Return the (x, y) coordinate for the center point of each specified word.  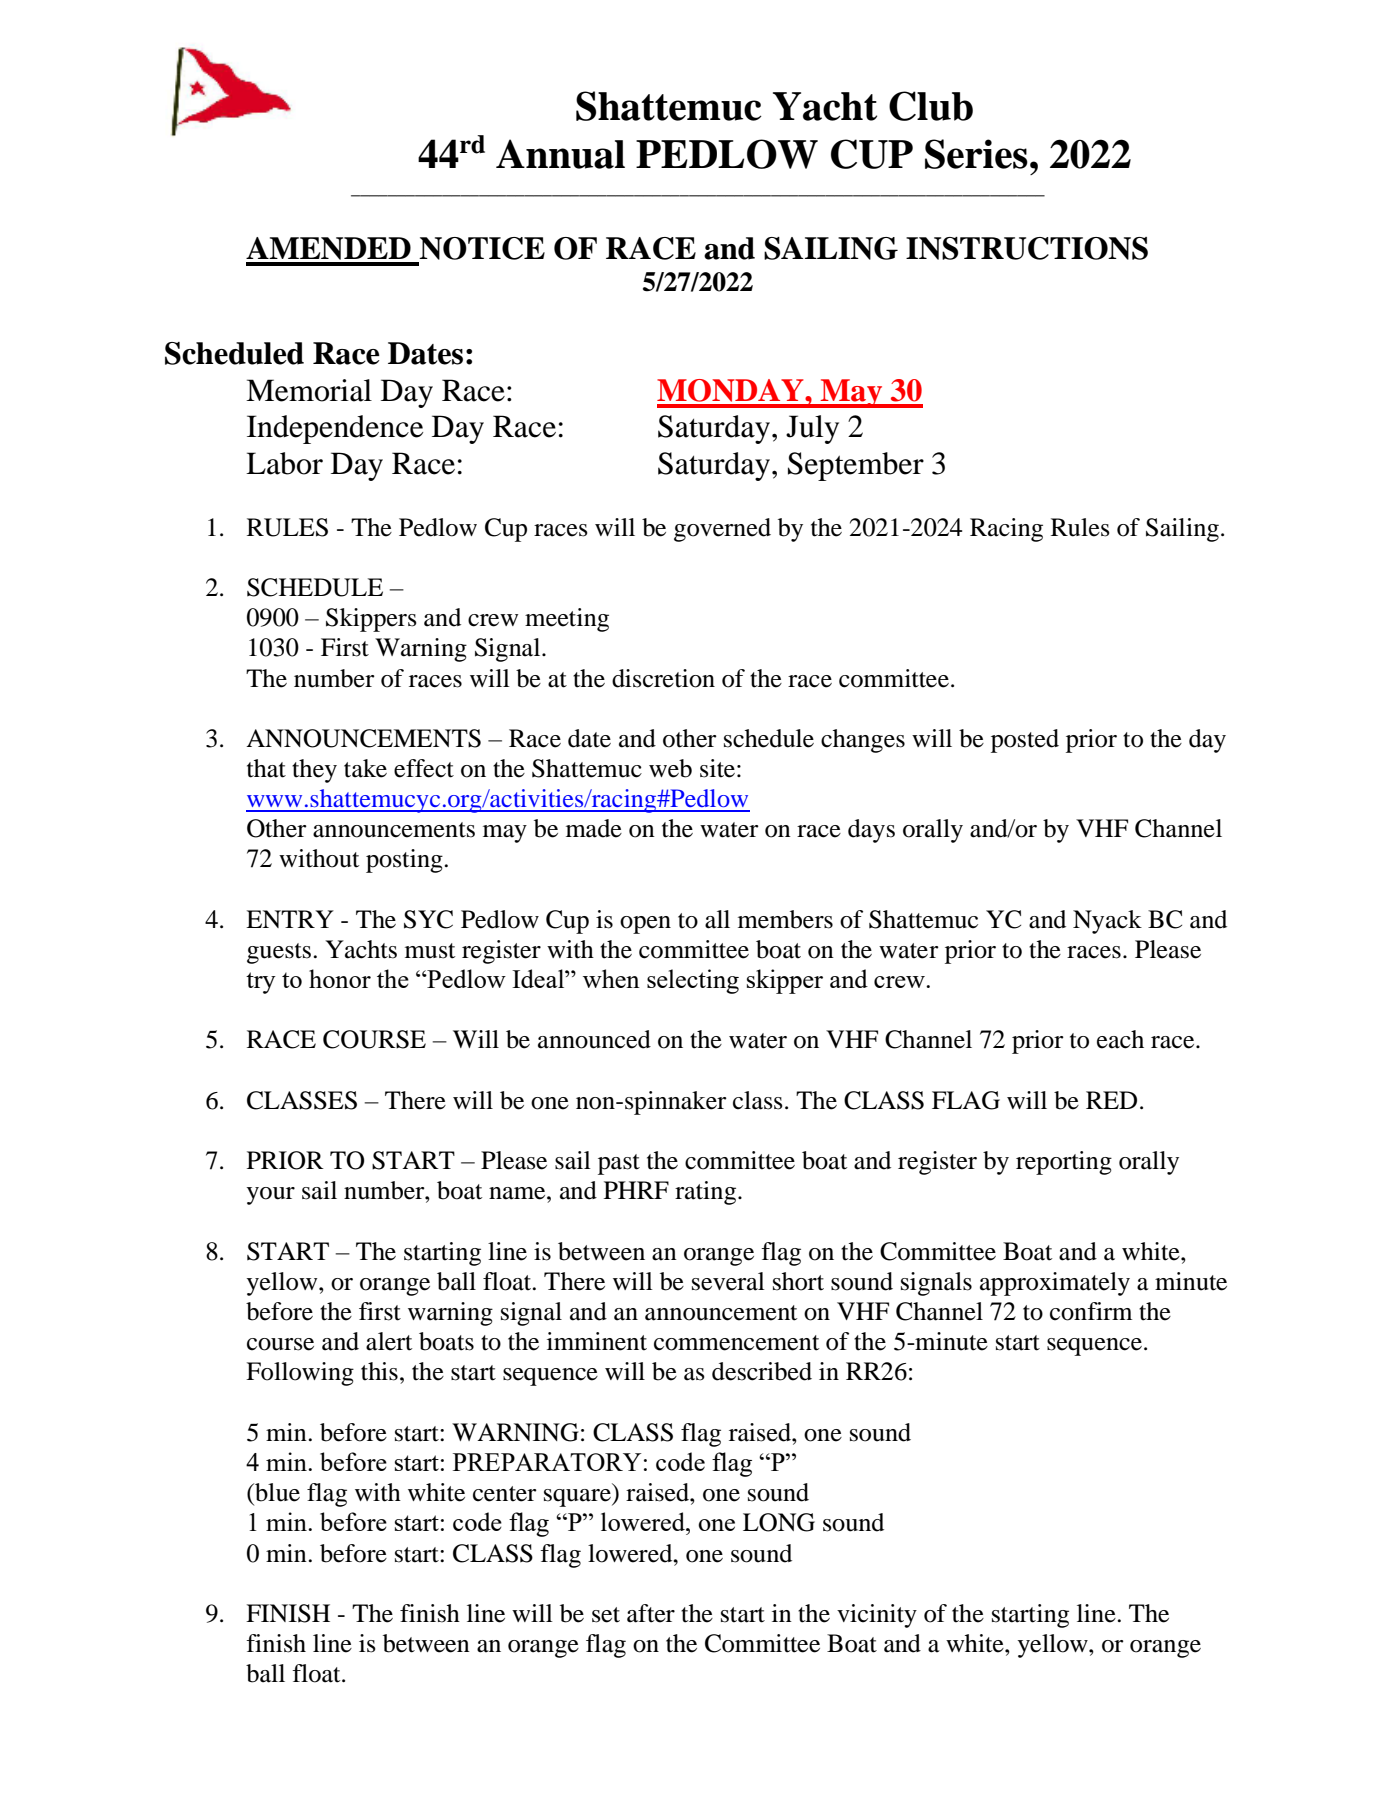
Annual (560, 154)
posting (405, 861)
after (651, 1613)
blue (276, 1492)
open (645, 925)
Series (976, 154)
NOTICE (482, 248)
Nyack (1107, 922)
